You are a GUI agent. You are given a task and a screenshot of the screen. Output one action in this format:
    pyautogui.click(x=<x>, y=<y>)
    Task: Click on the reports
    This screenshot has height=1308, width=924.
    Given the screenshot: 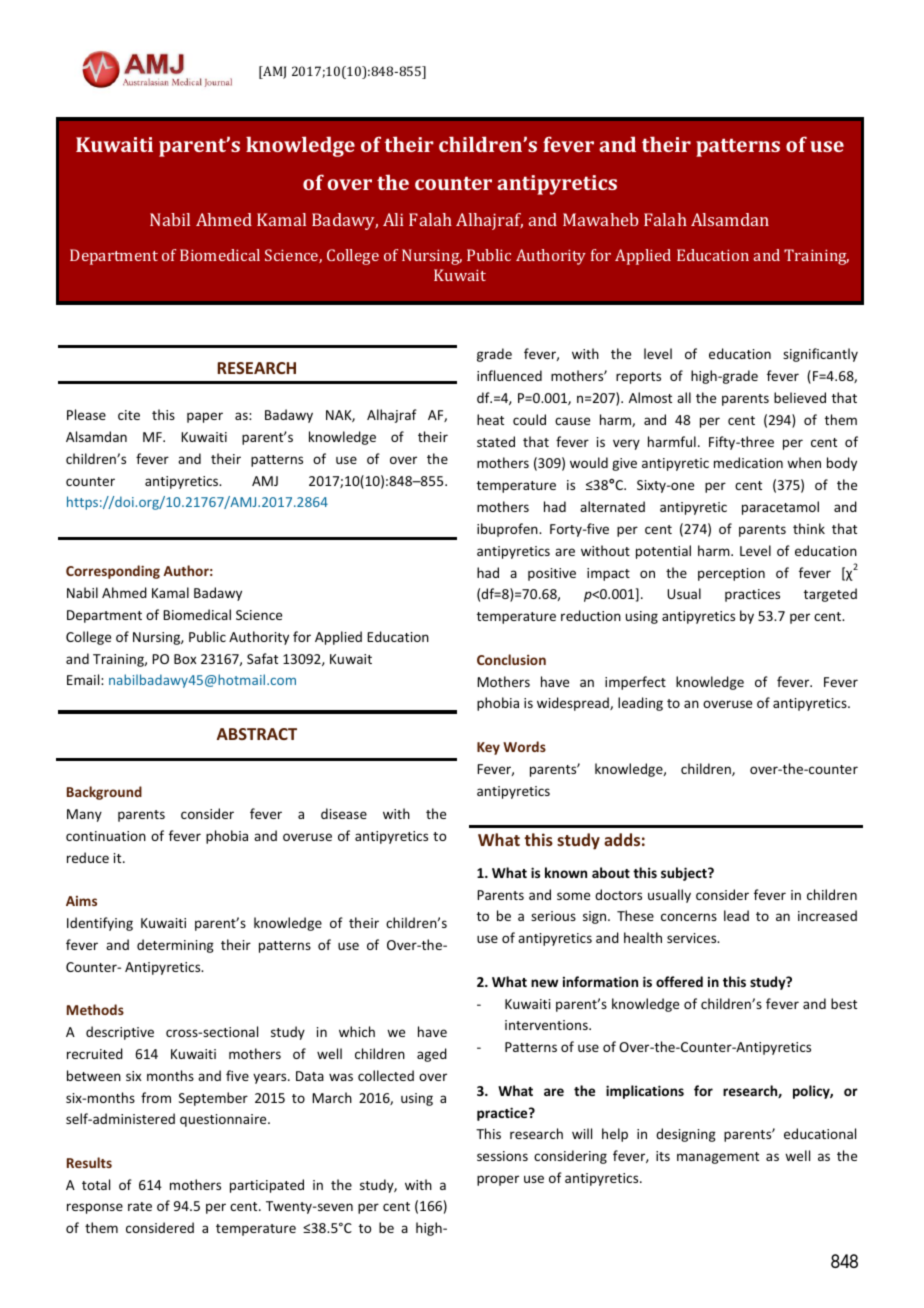 What is the action you would take?
    pyautogui.click(x=638, y=378)
